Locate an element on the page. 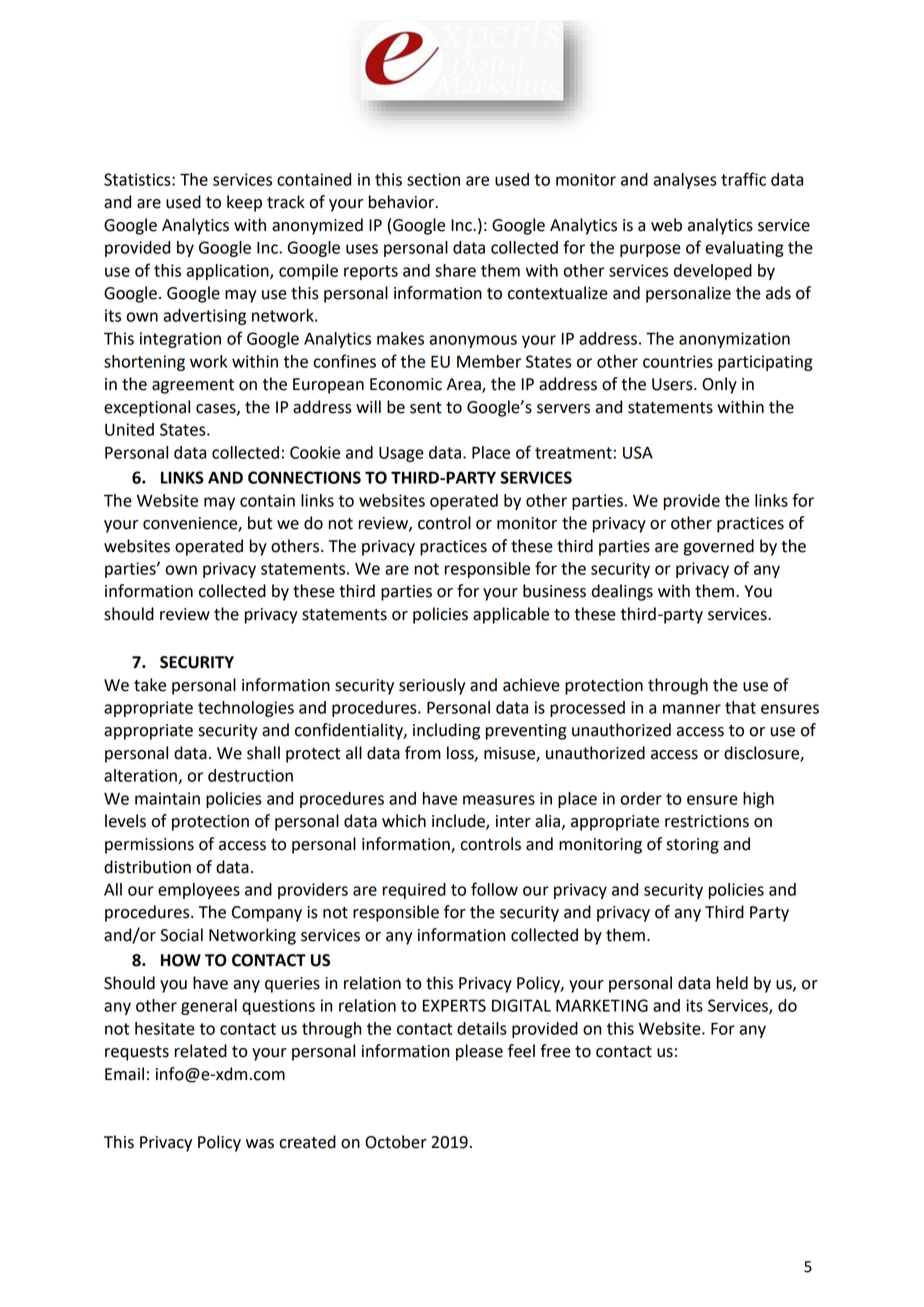 Image resolution: width=924 pixels, height=1307 pixels. restrictions is located at coordinates (707, 821).
